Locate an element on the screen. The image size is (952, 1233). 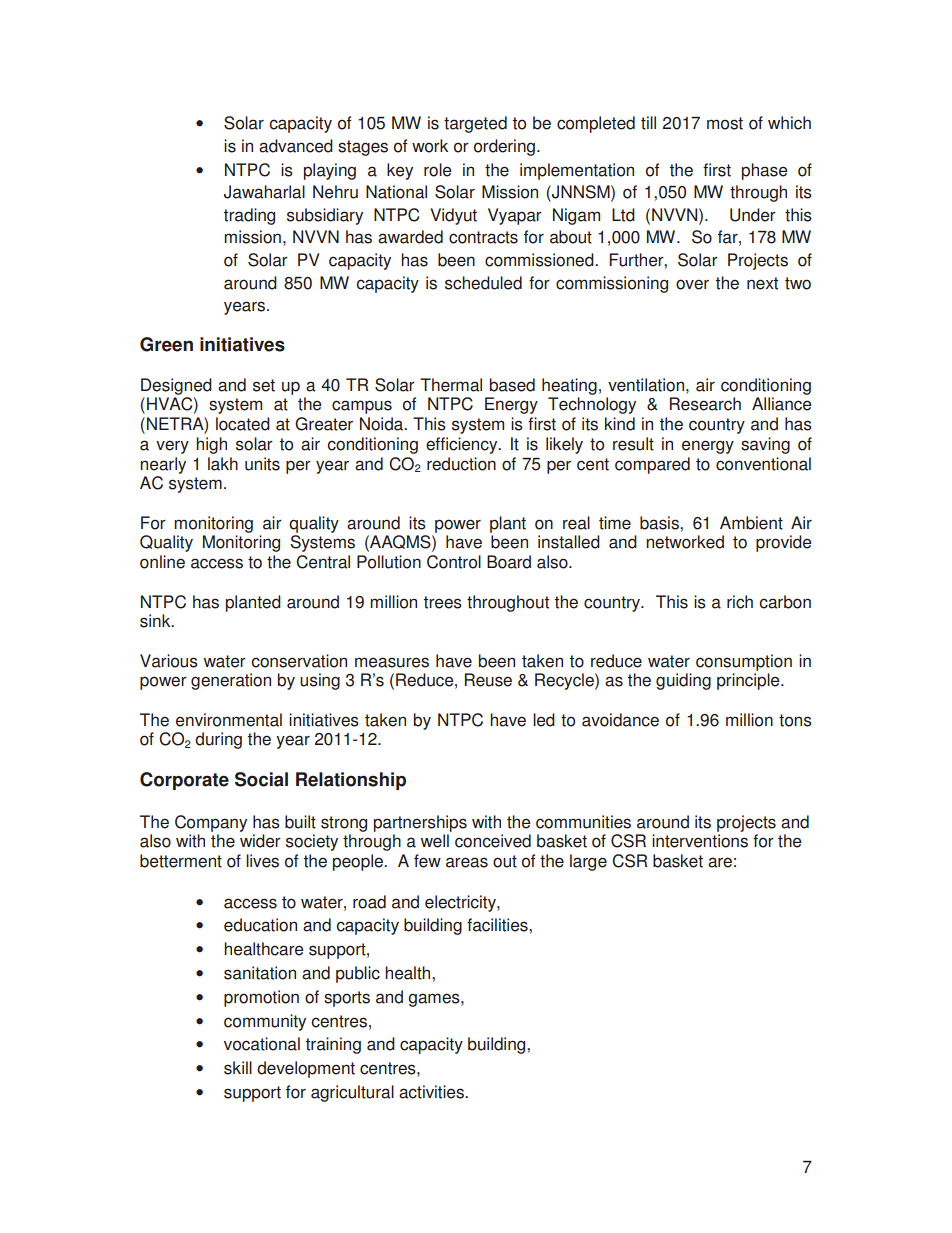
most is located at coordinates (725, 123).
